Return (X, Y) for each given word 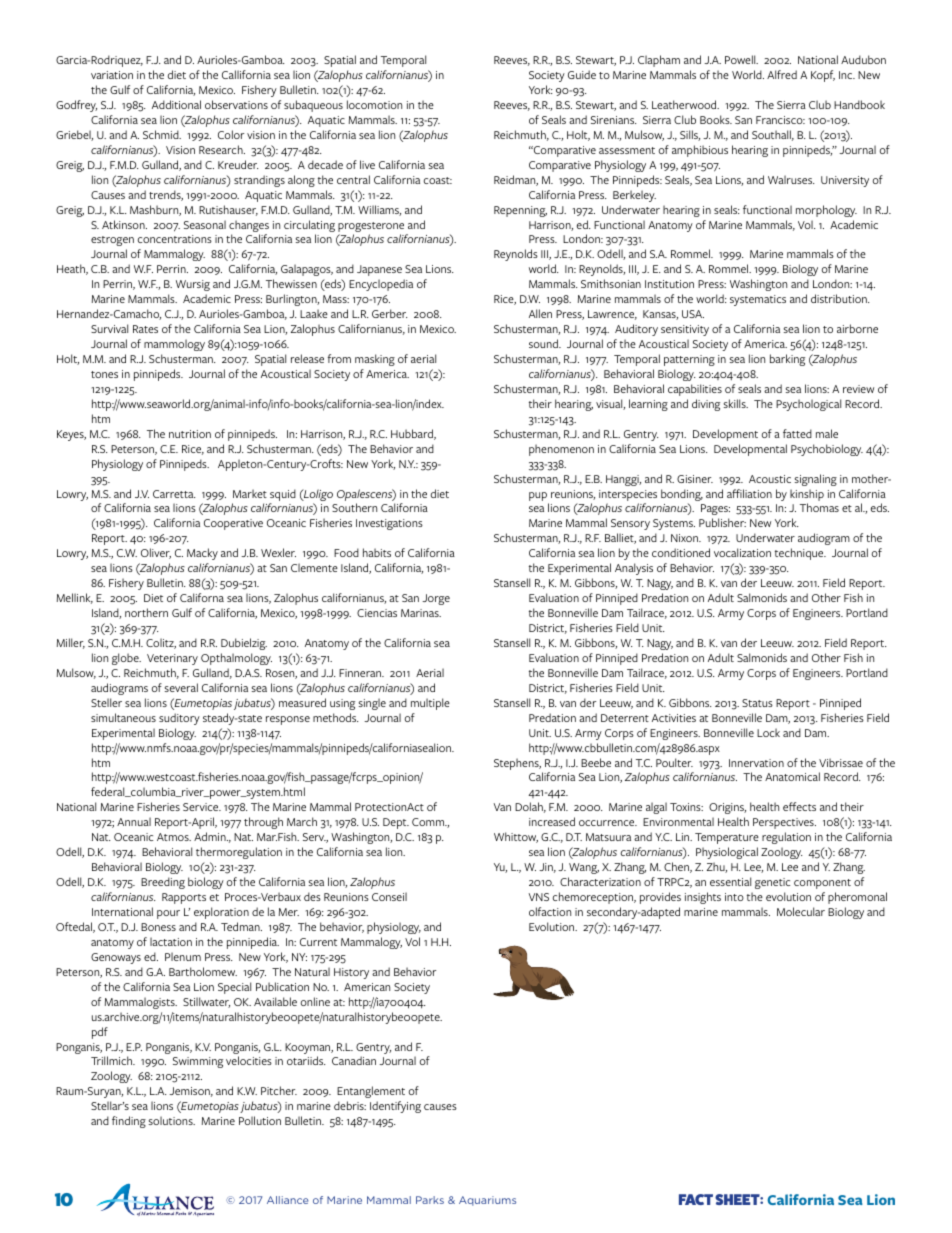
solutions (172, 1120)
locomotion (374, 104)
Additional (176, 104)
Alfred (782, 74)
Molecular (801, 911)
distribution (840, 298)
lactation (171, 941)
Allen (540, 313)
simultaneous (123, 717)
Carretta (174, 494)
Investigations (389, 524)
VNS (539, 897)
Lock (768, 732)
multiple (430, 704)
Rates (145, 329)
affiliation (749, 493)
